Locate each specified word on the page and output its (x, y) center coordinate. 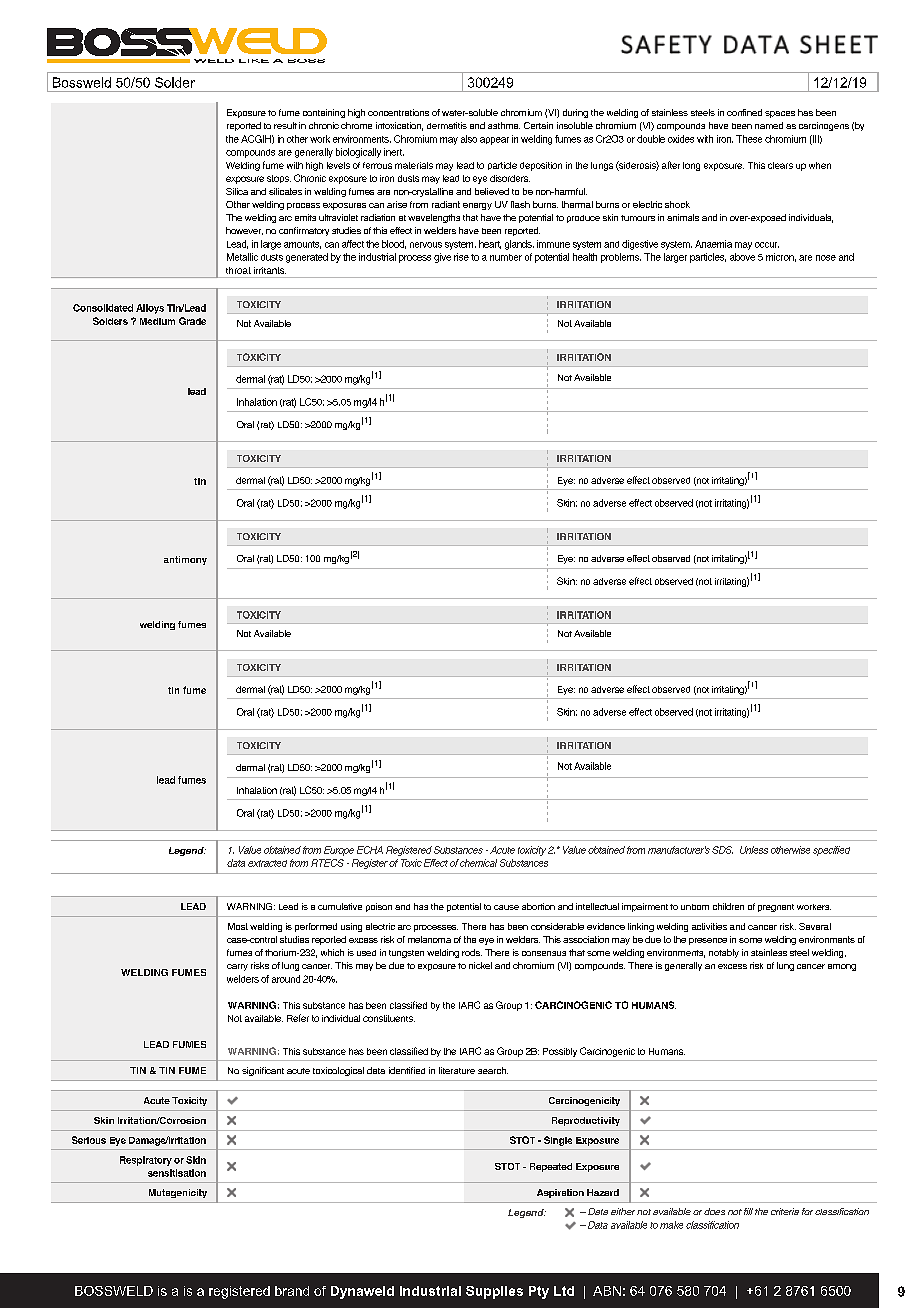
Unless (754, 850)
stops (279, 179)
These (749, 139)
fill (748, 1211)
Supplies (494, 1292)
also (469, 139)
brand (292, 1291)
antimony (185, 560)
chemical (478, 863)
